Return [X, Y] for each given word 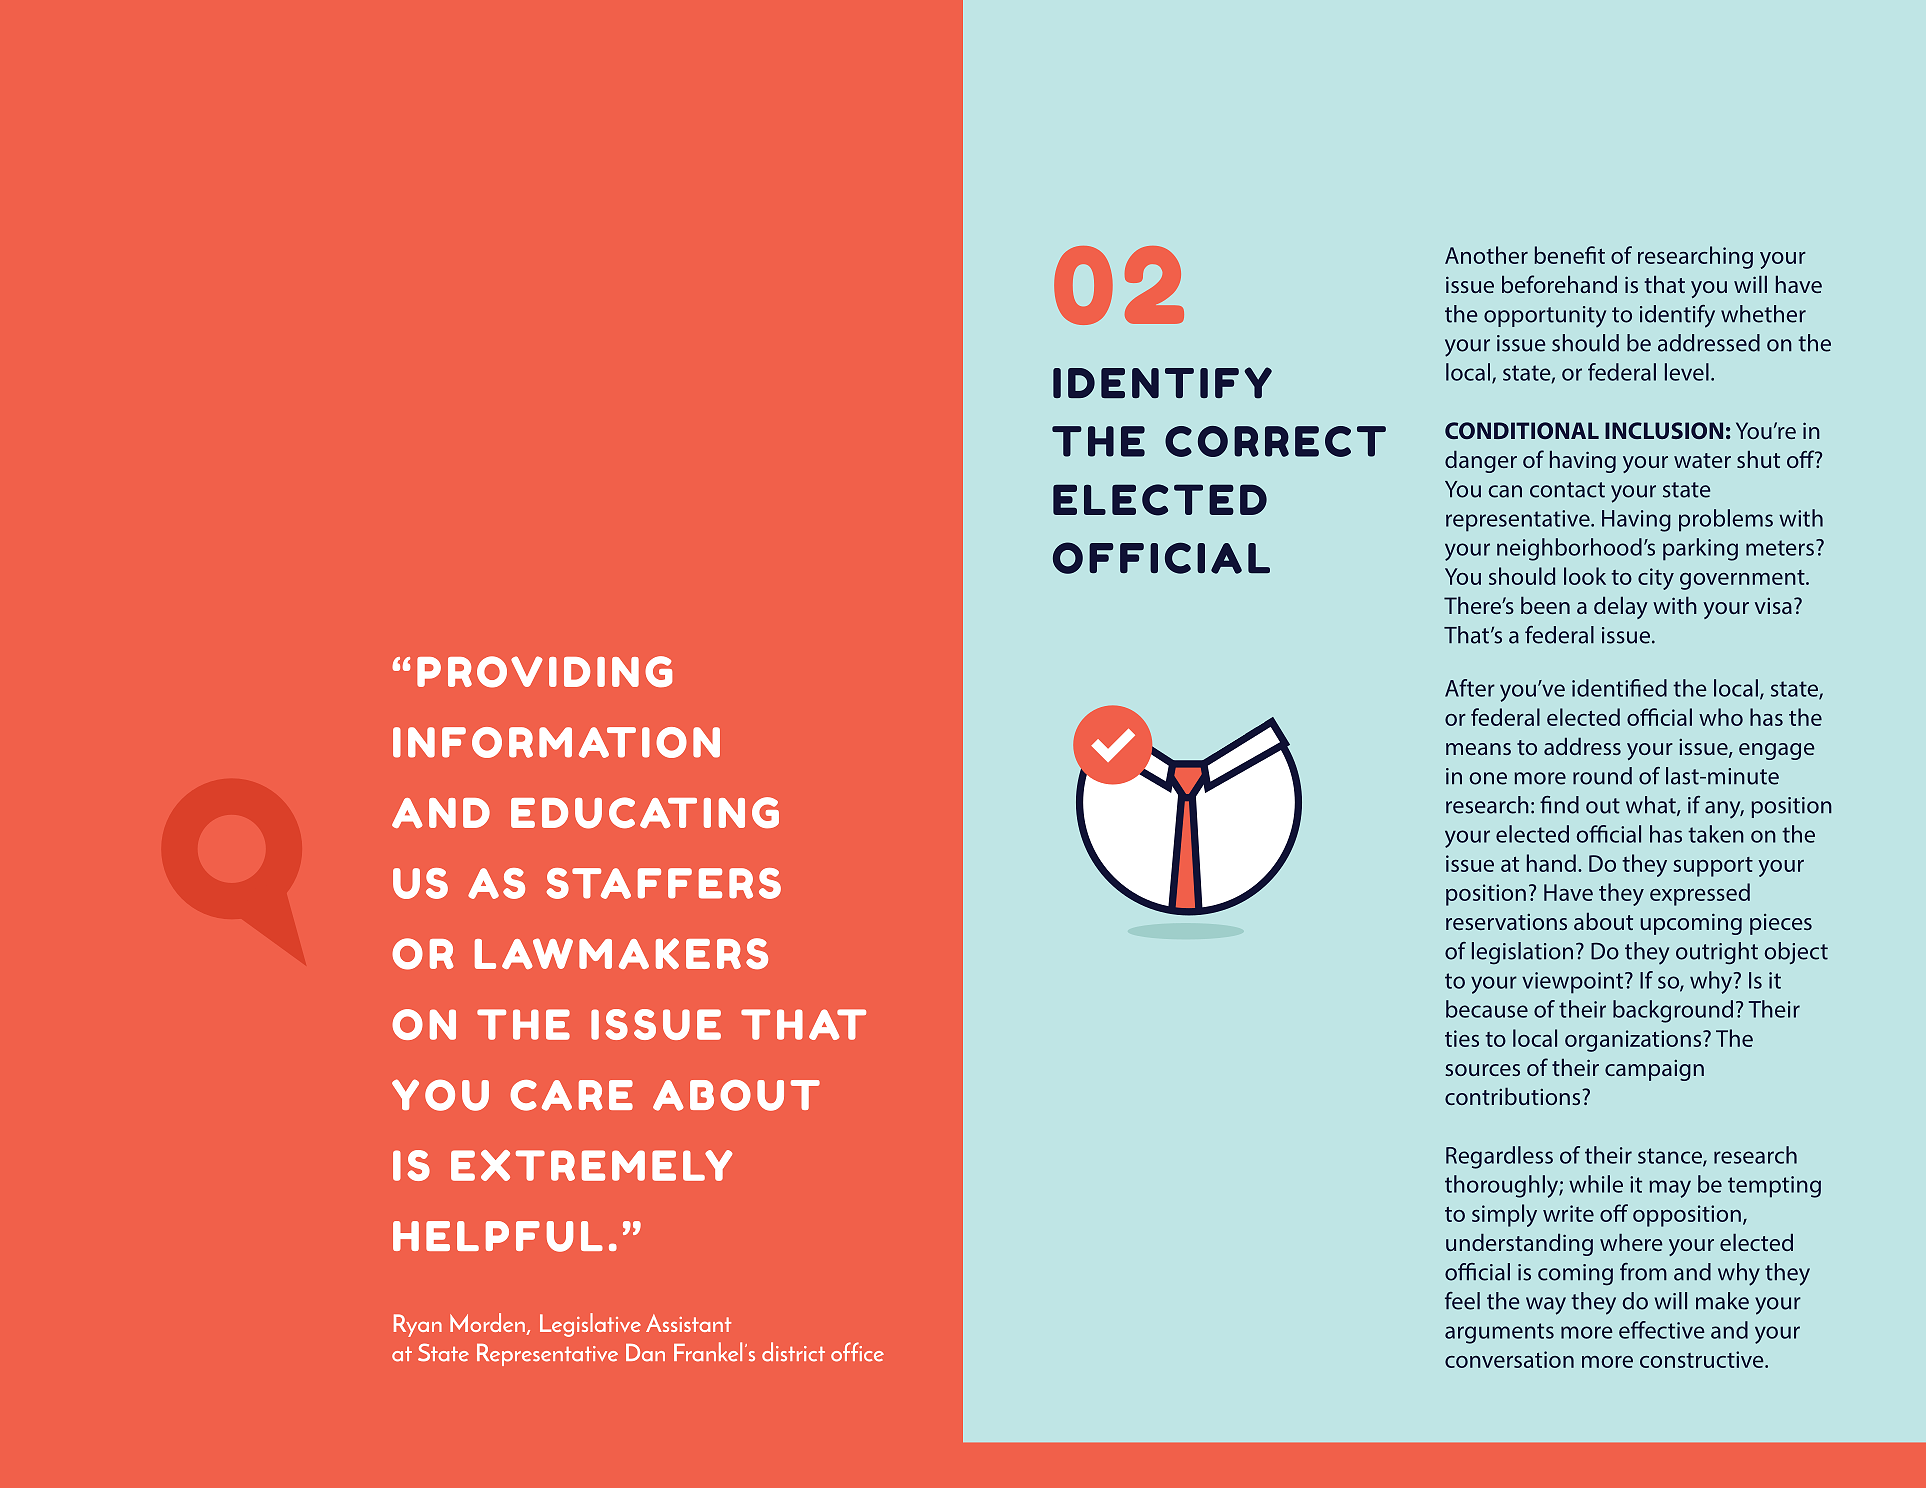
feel [1462, 1301]
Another [1486, 255]
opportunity [1545, 317]
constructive [1703, 1359]
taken [1716, 834]
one [1488, 778]
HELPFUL [498, 1236]
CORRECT [1275, 441]
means [1478, 749]
